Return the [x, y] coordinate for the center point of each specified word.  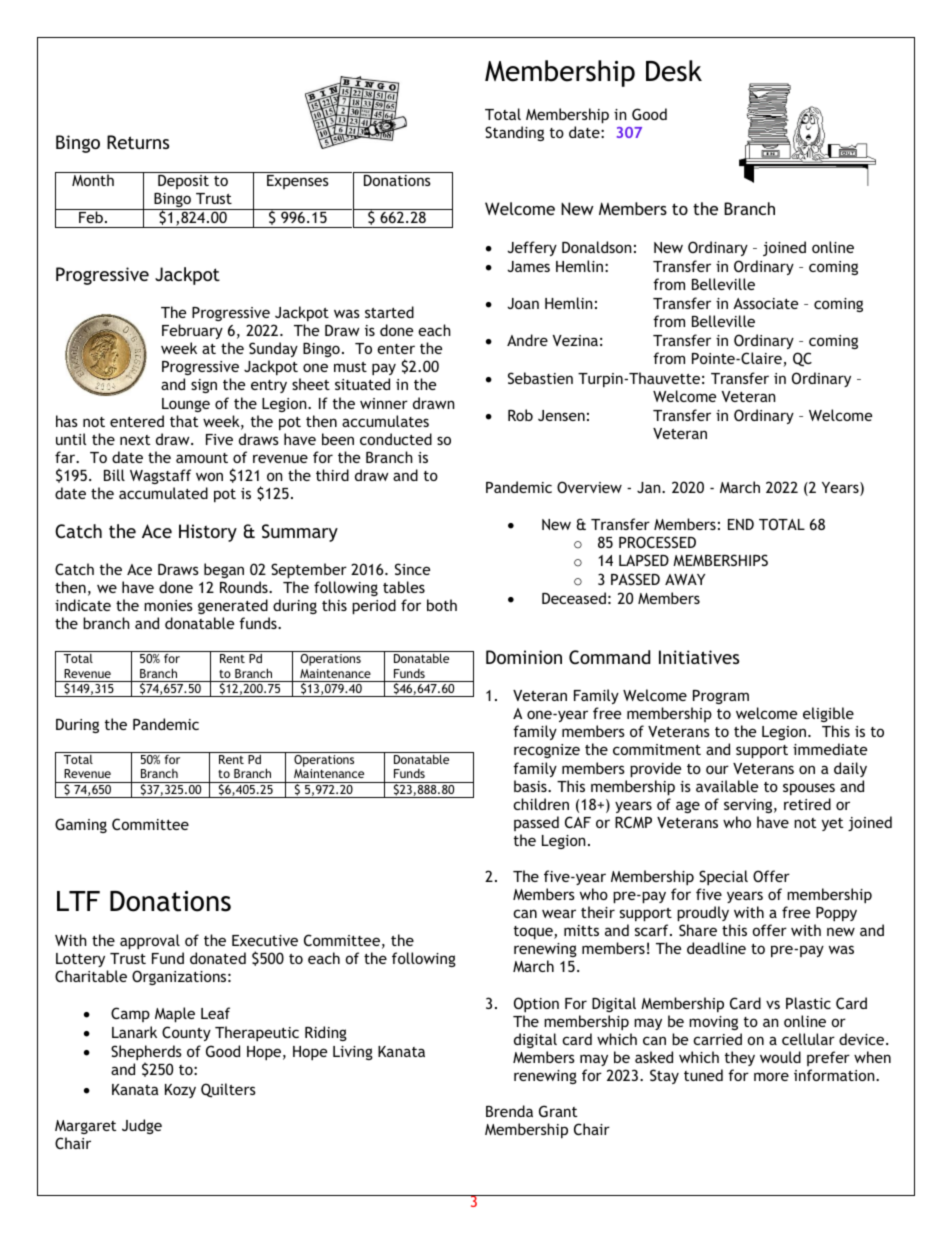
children [541, 804]
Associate [765, 303]
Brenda [509, 1111]
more [771, 1076]
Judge [142, 1126]
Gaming [81, 825]
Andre [527, 340]
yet [832, 824]
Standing [514, 133]
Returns [138, 142]
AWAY [685, 579]
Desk [674, 71]
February [192, 331]
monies [168, 605]
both [442, 605]
